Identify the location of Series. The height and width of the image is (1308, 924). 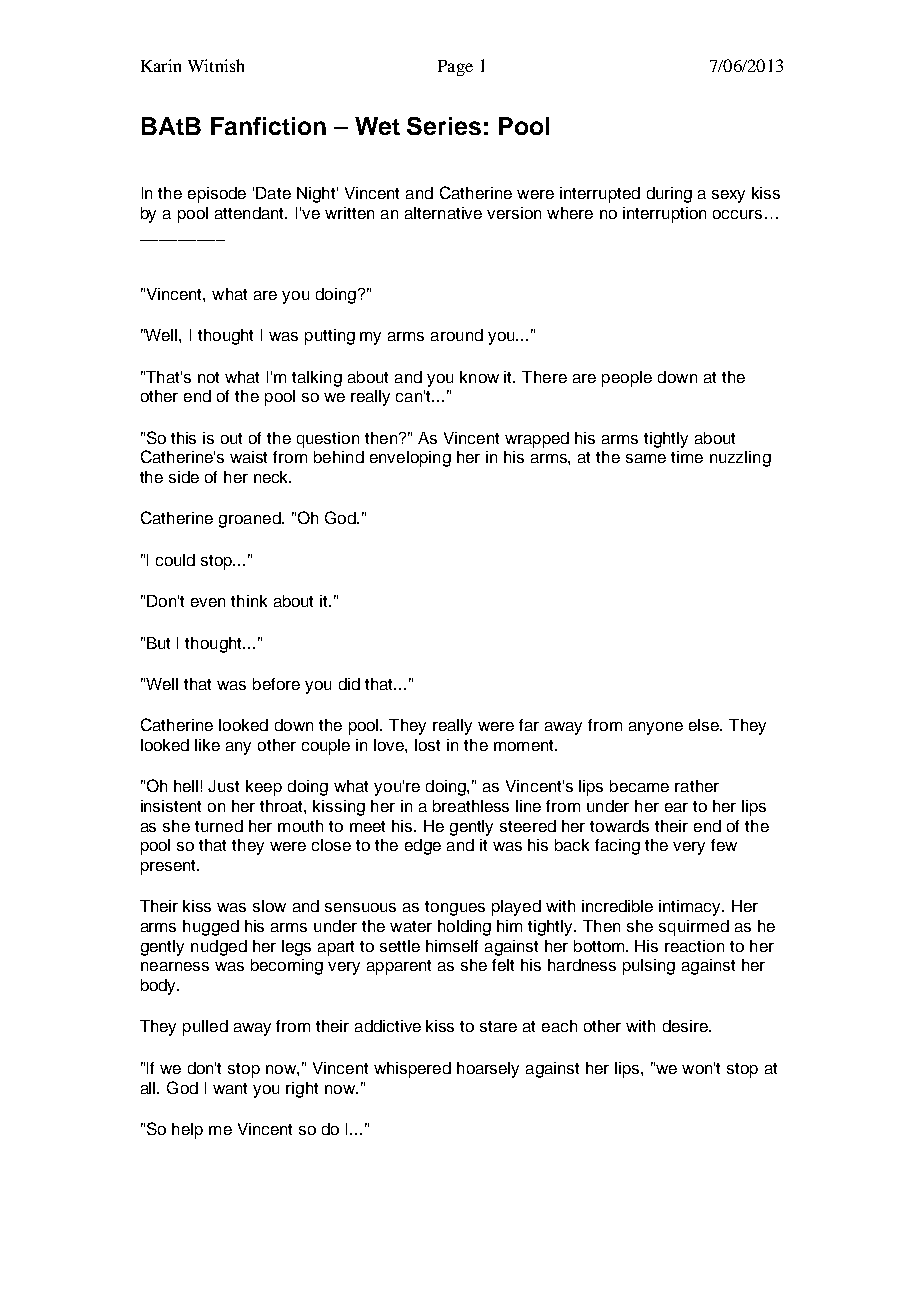
(444, 126).
